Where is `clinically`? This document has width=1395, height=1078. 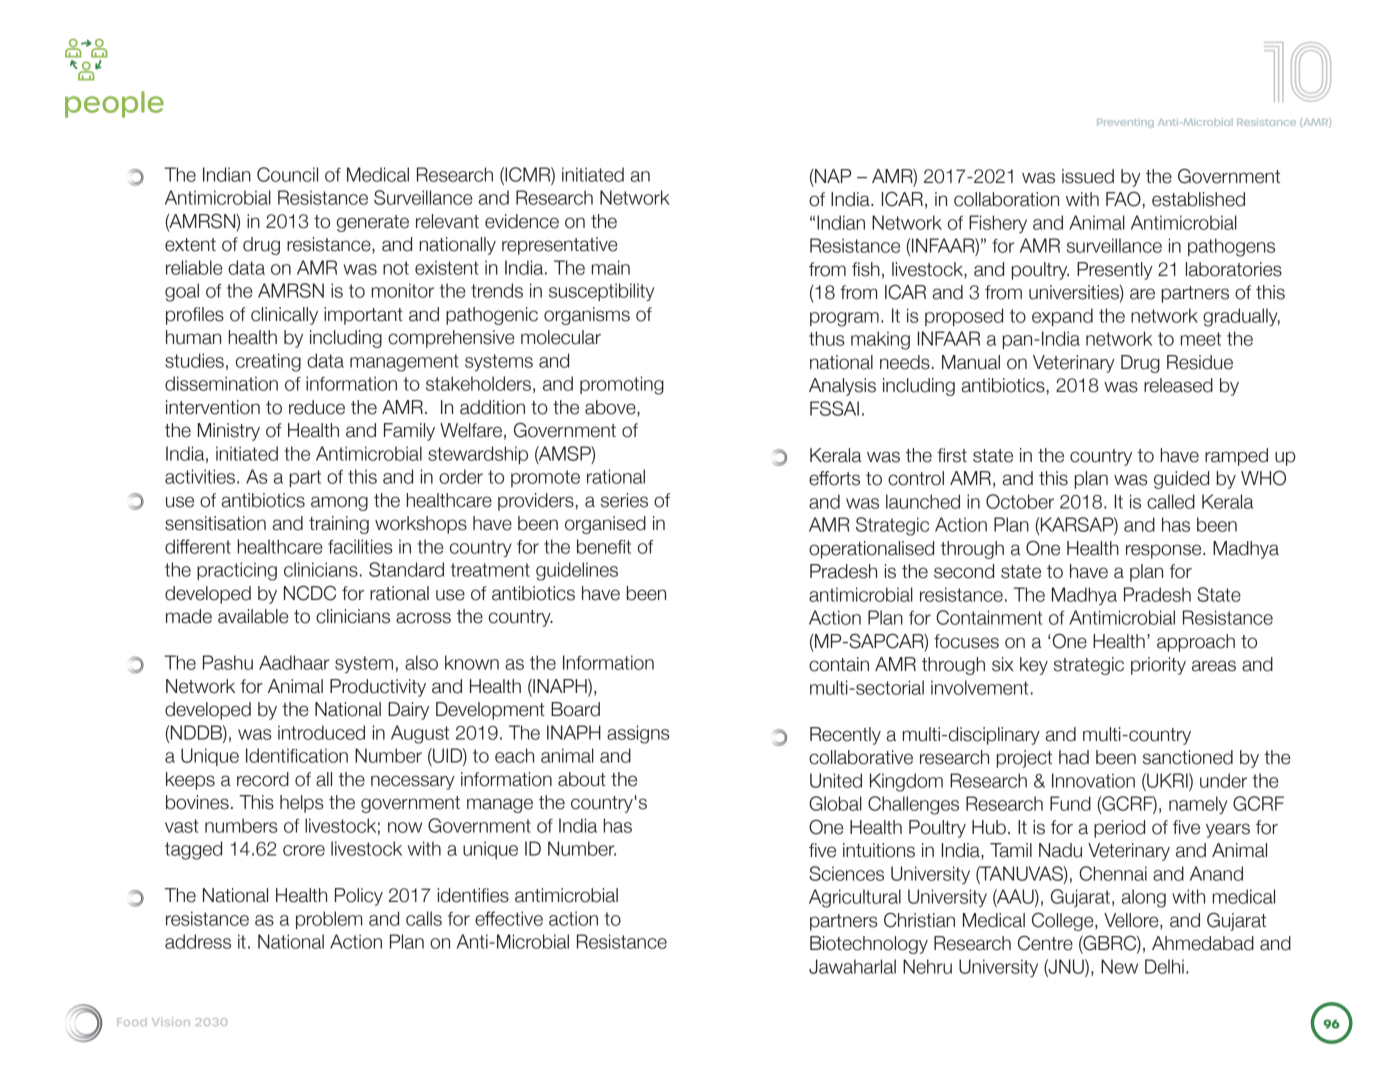
clinically is located at coordinates (284, 316).
